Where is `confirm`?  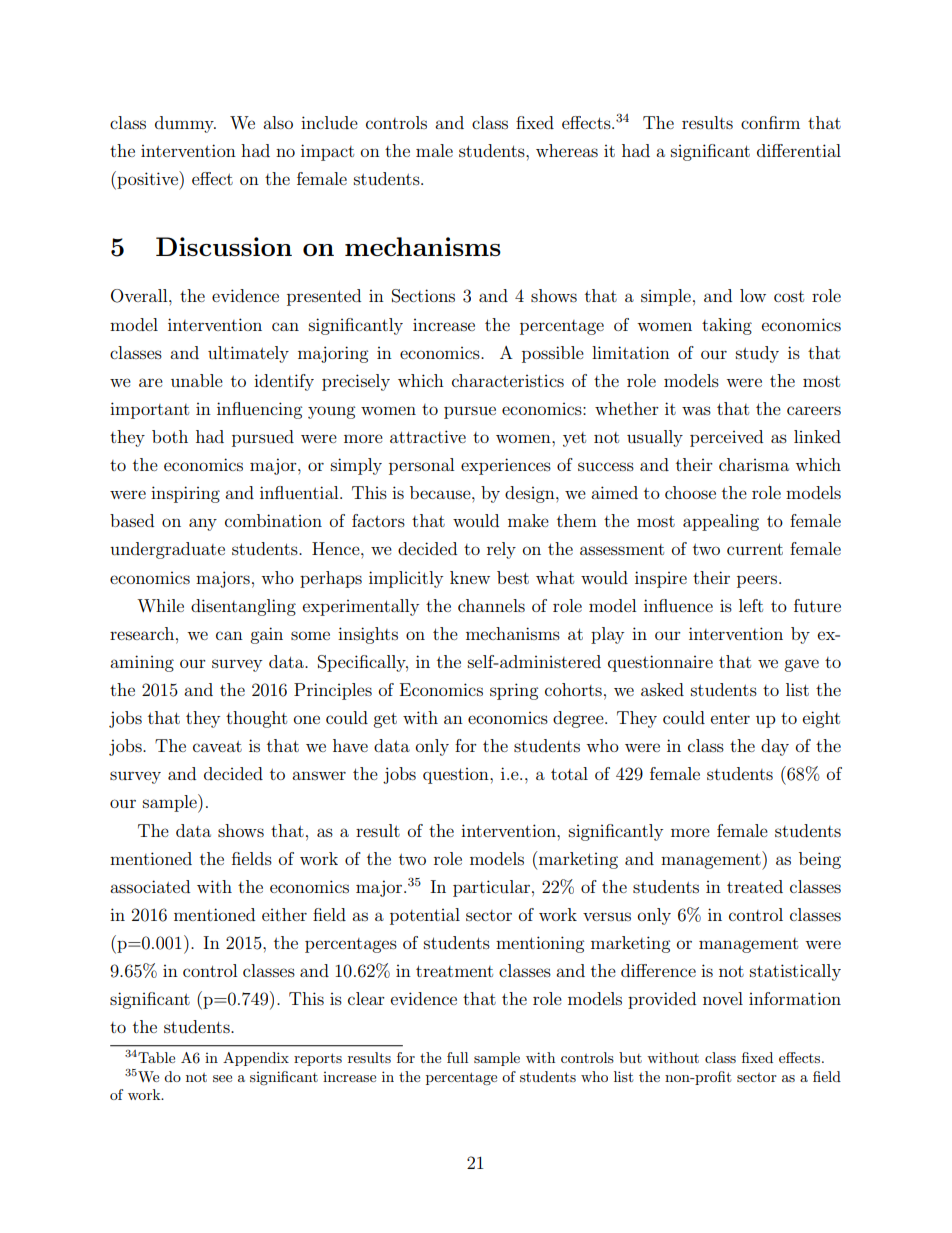 confirm is located at coordinates (770, 122).
